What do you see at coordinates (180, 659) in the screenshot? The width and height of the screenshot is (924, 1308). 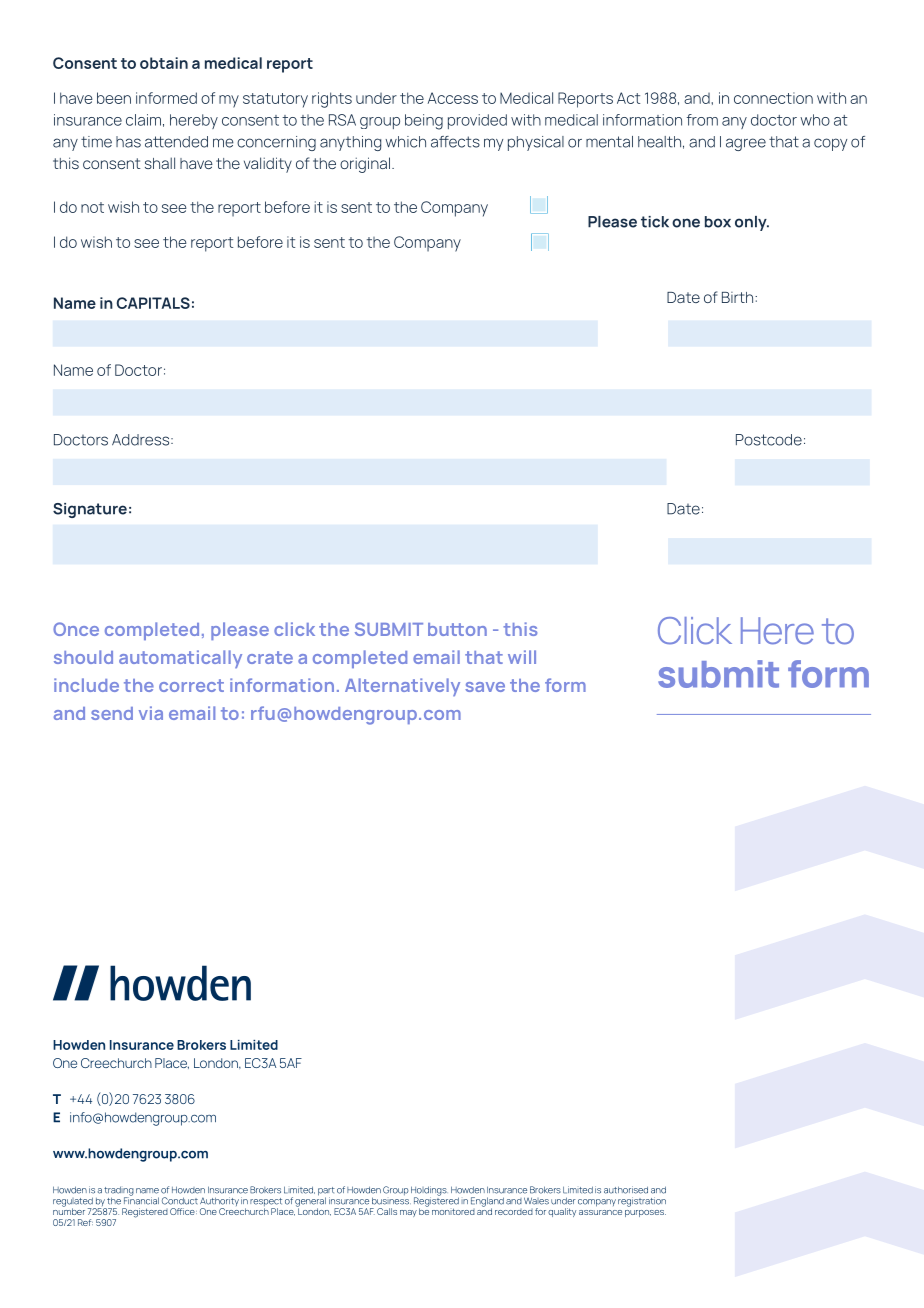 I see `automatically` at bounding box center [180, 659].
